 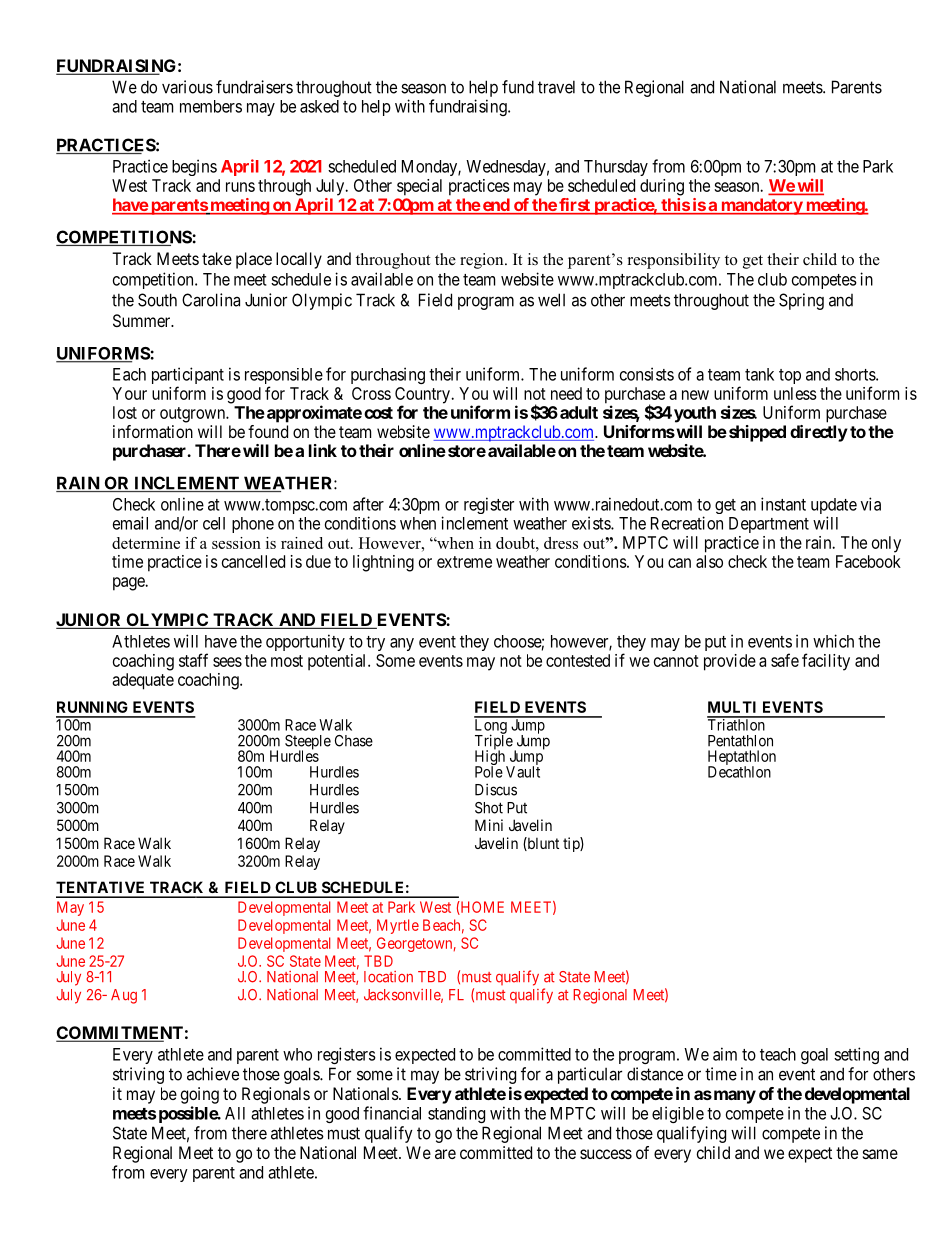 I want to click on members, so click(x=211, y=106).
